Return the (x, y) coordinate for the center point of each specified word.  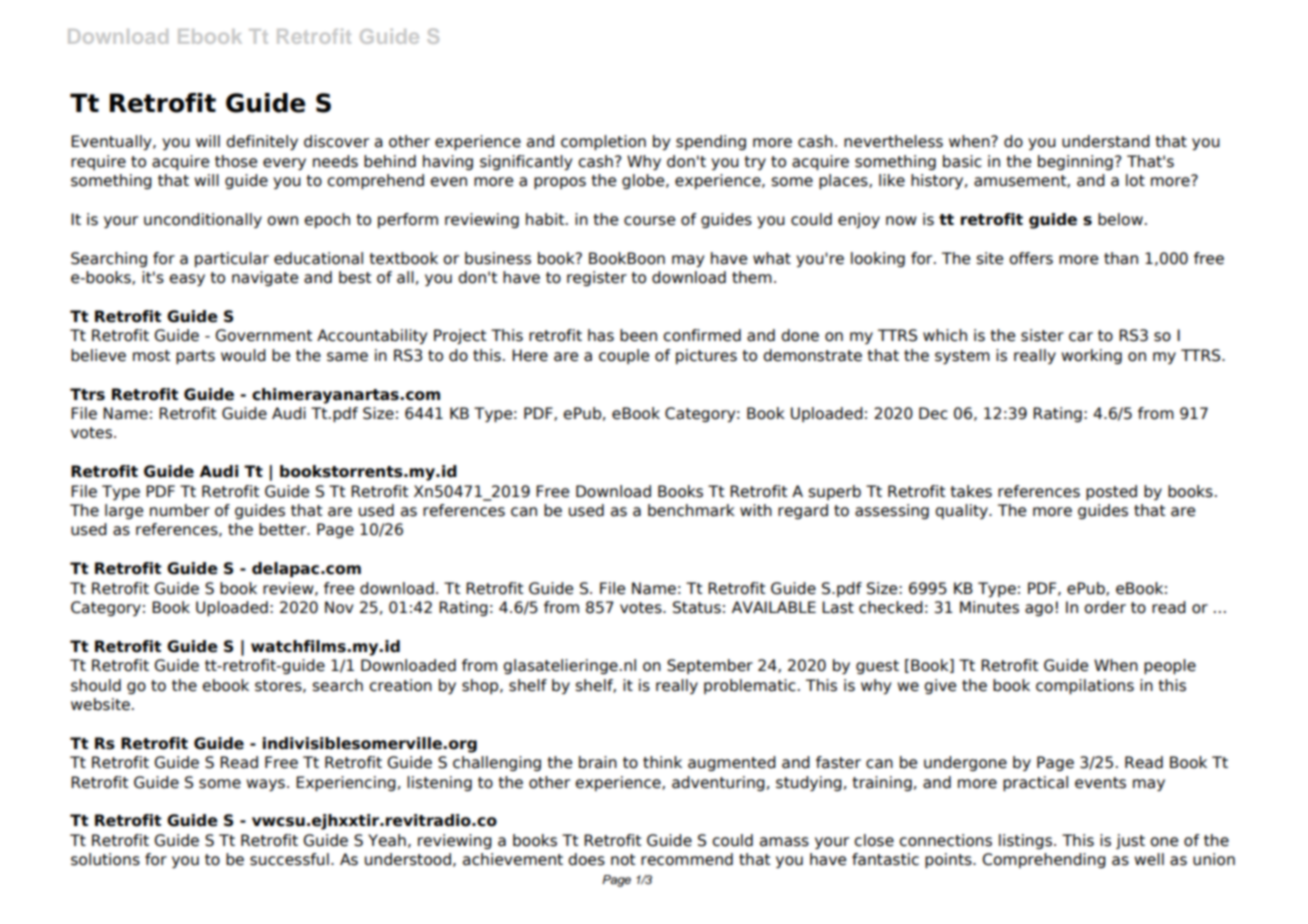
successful (289, 859)
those (236, 161)
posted (1111, 492)
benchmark (691, 510)
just (1130, 841)
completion (603, 142)
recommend (687, 859)
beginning (1075, 162)
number (180, 510)
